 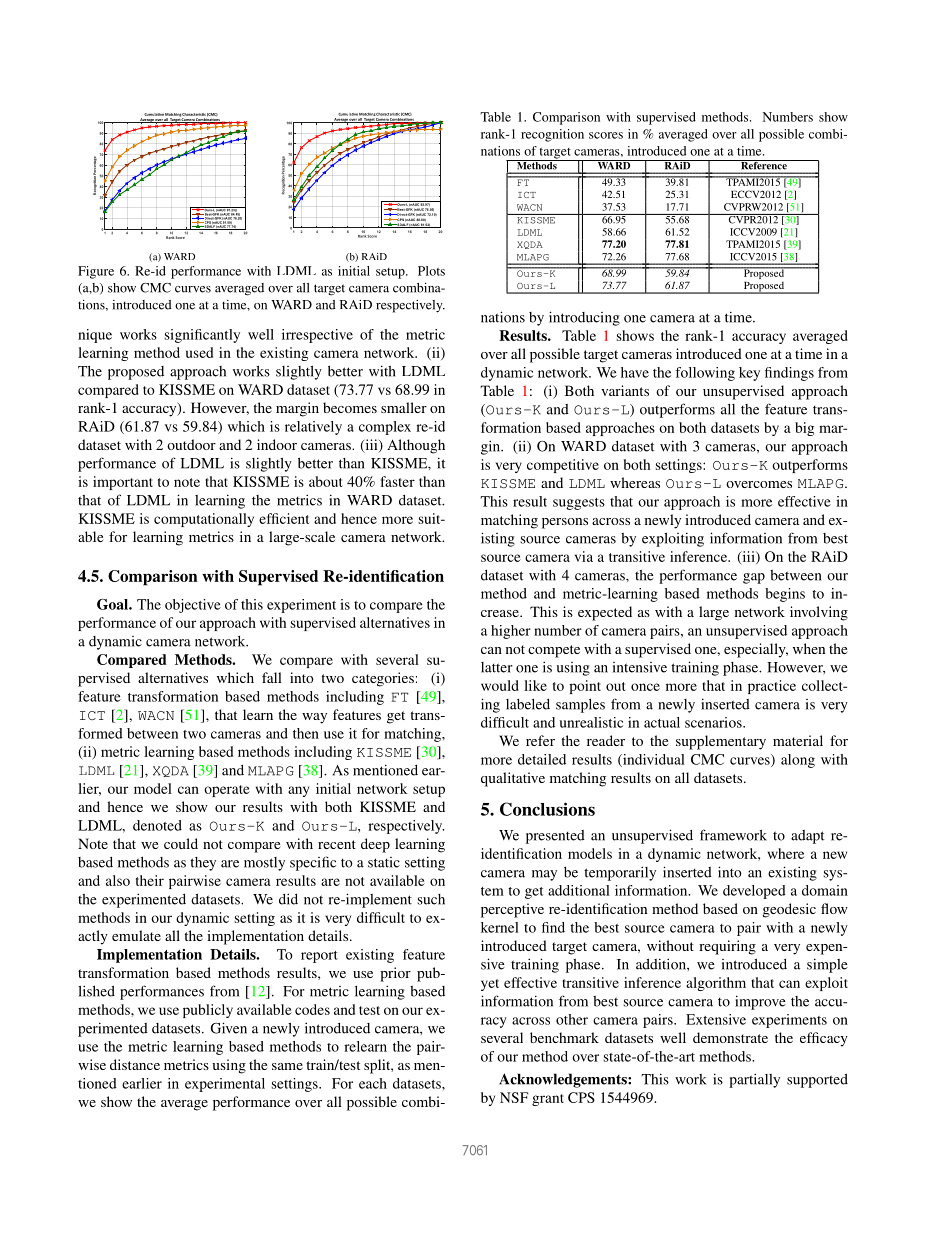 I want to click on would, so click(x=500, y=685).
